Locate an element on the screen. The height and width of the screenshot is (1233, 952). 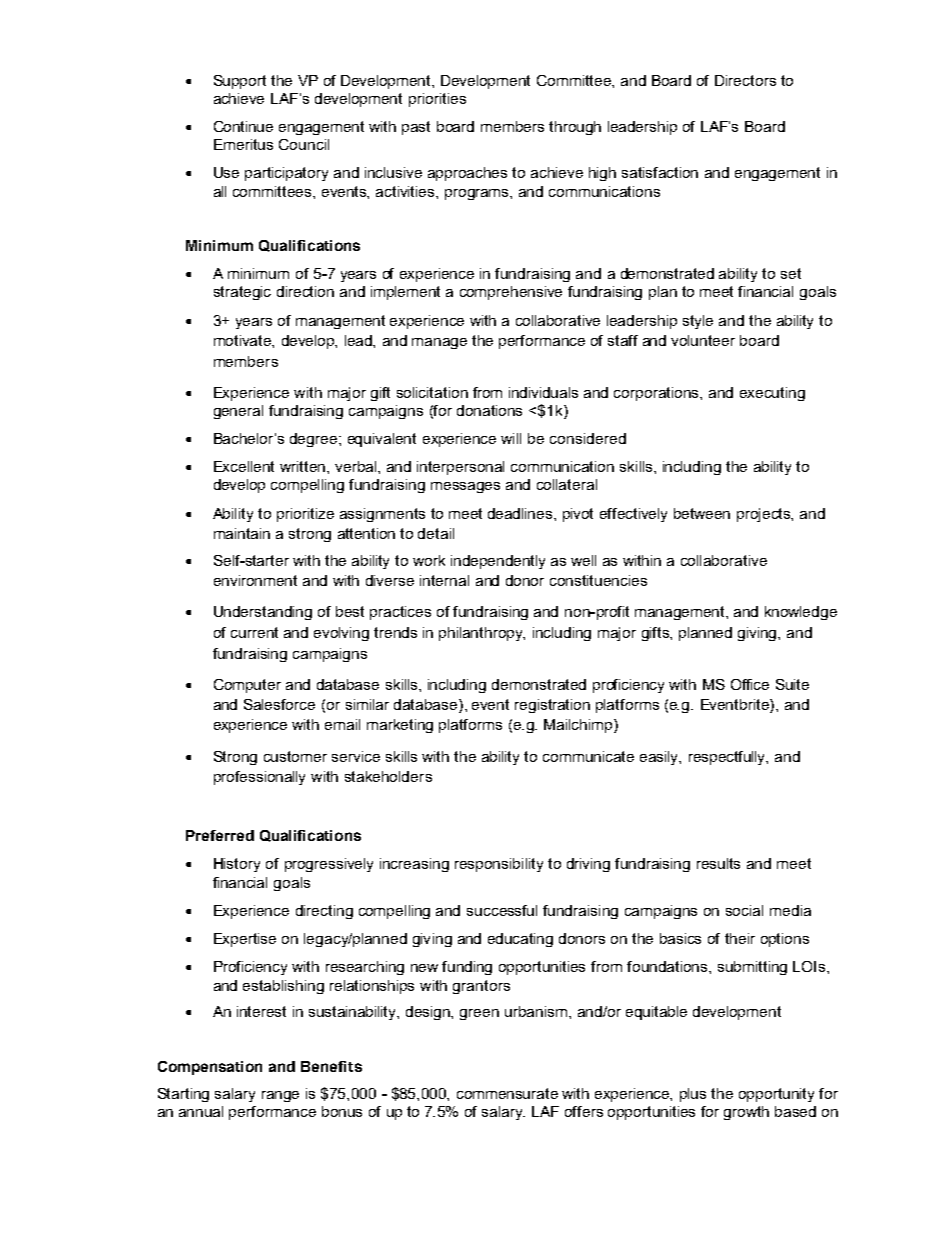
registration is located at coordinates (552, 706).
